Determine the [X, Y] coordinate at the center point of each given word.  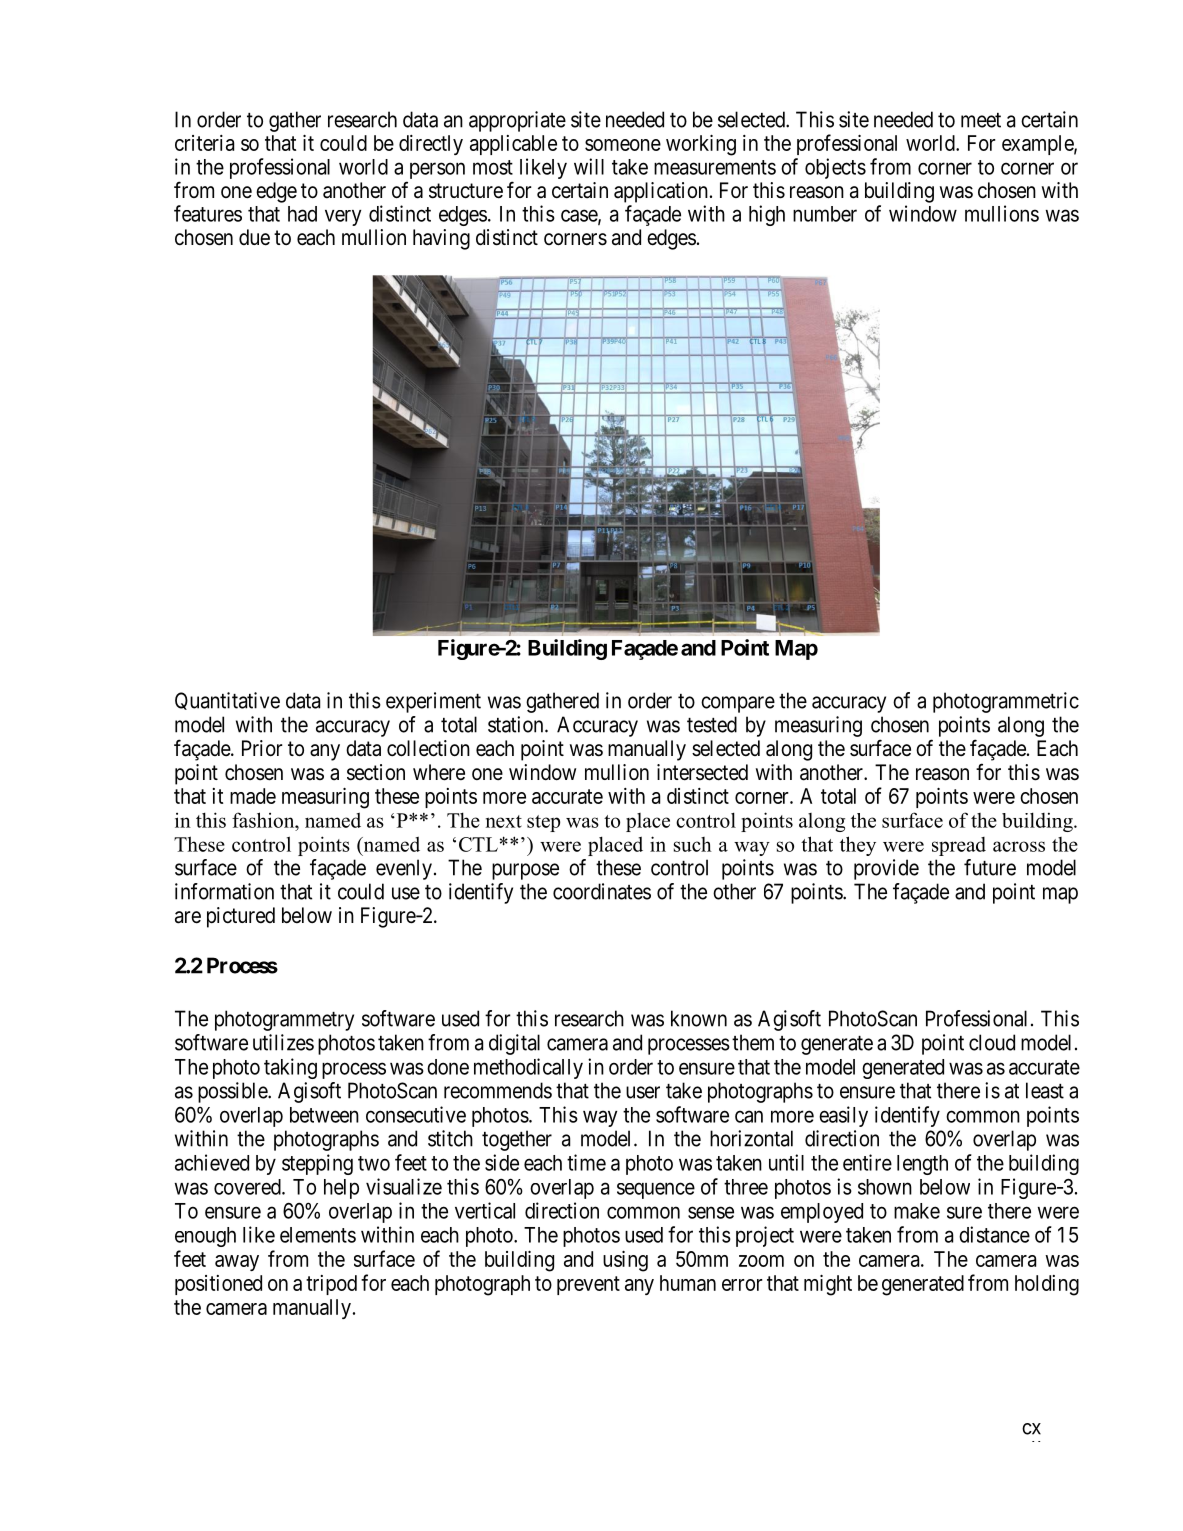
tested [712, 724]
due [254, 237]
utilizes [283, 1042]
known [699, 1018]
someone [623, 145]
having [441, 239]
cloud [992, 1042]
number [825, 214]
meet [981, 120]
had [302, 214]
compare [738, 704]
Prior [262, 748]
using [625, 1261]
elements [318, 1235]
